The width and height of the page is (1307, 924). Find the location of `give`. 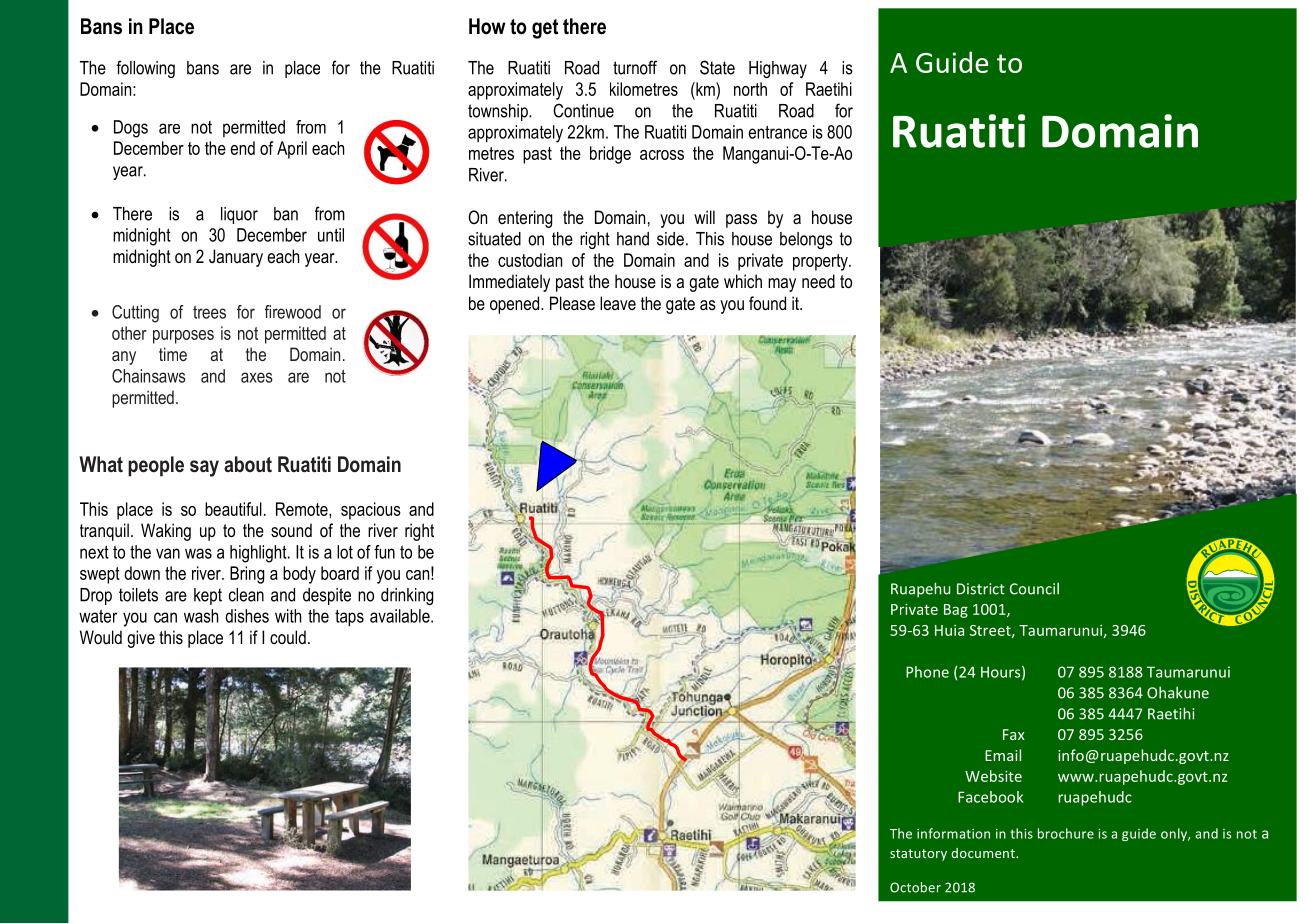

give is located at coordinates (141, 639).
